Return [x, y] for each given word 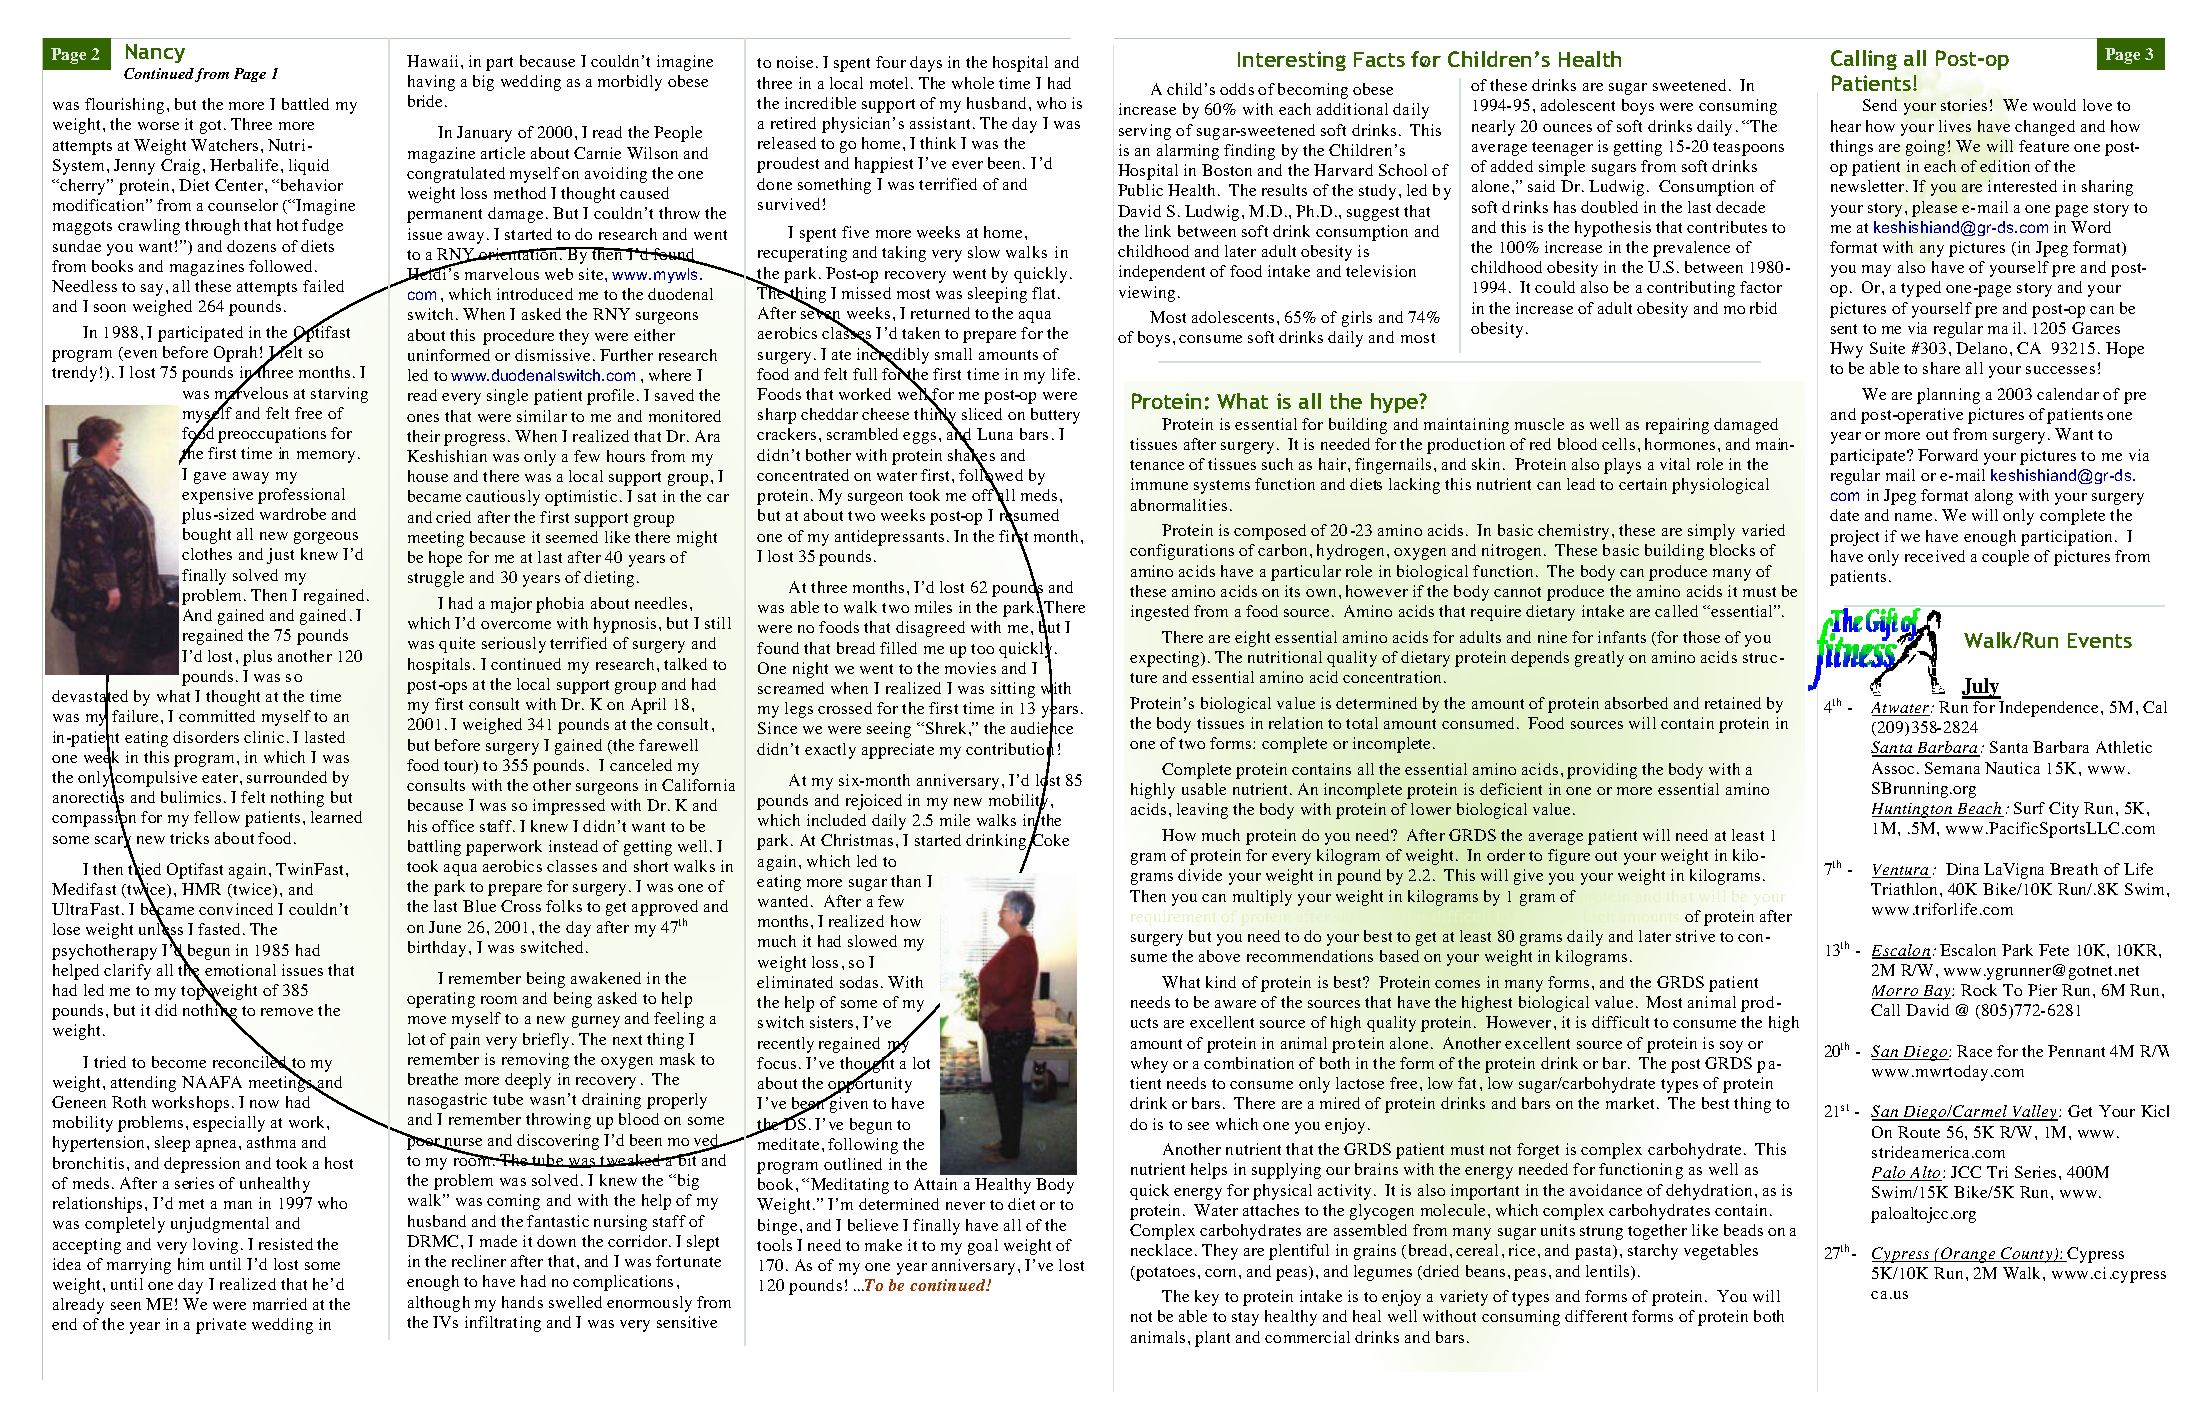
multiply [1262, 898]
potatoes [1164, 1273]
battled [305, 104]
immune [1159, 484]
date [1844, 515]
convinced [236, 909]
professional [301, 496]
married [280, 1304]
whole [973, 83]
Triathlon [1906, 889]
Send [1880, 105]
